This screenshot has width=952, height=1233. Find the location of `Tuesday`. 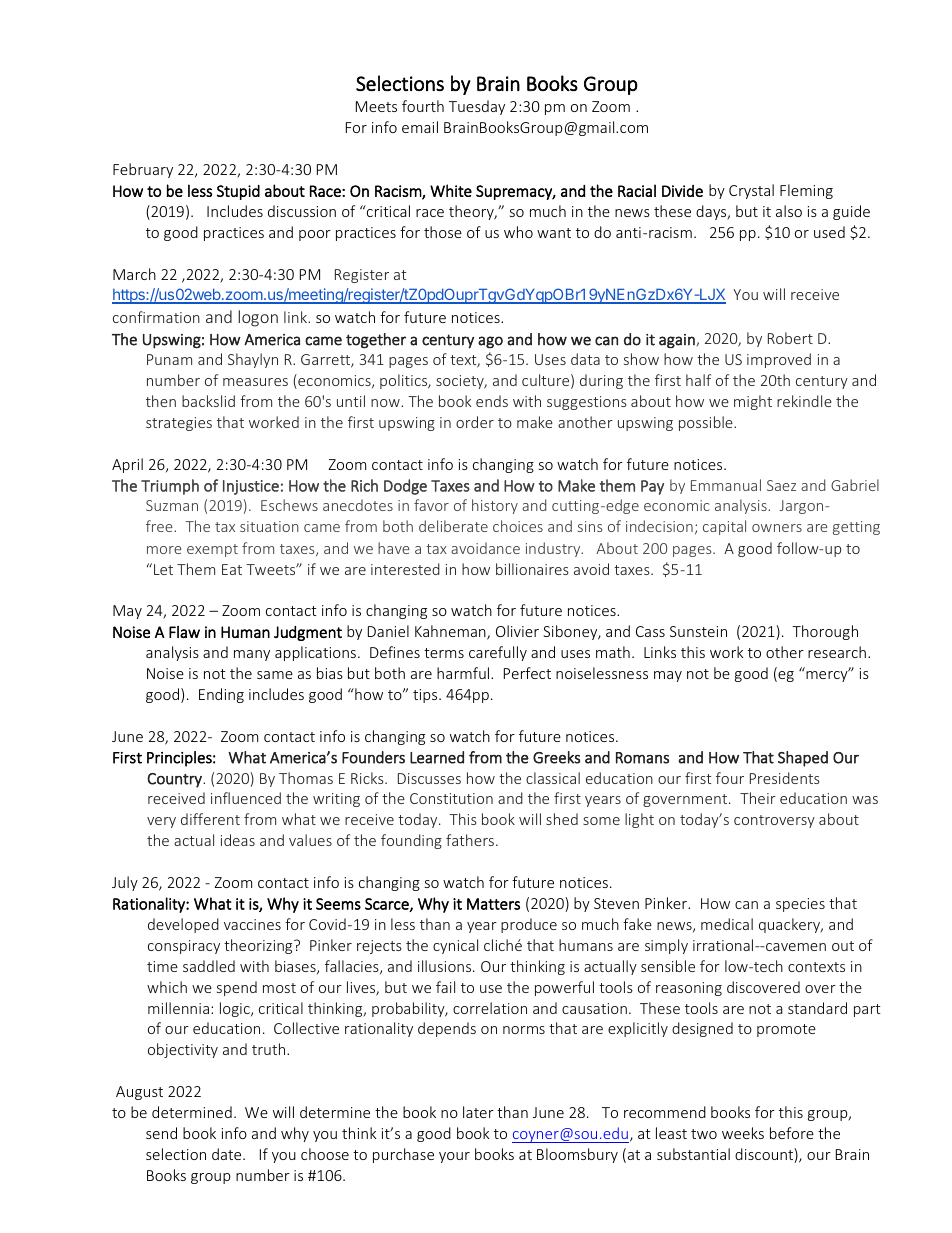

Tuesday is located at coordinates (477, 107).
